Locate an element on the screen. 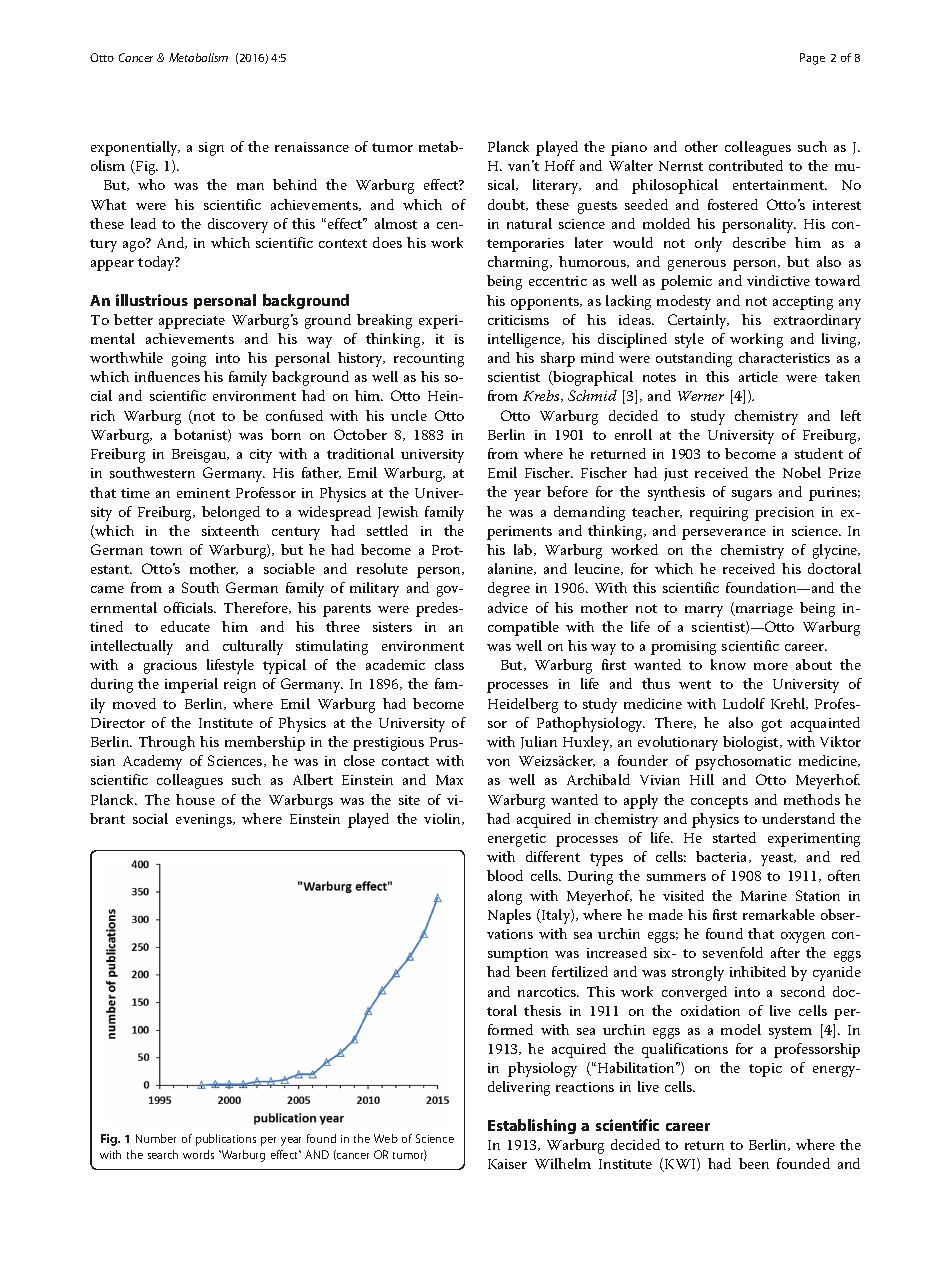 This screenshot has width=952, height=1265. Page is located at coordinates (812, 59).
